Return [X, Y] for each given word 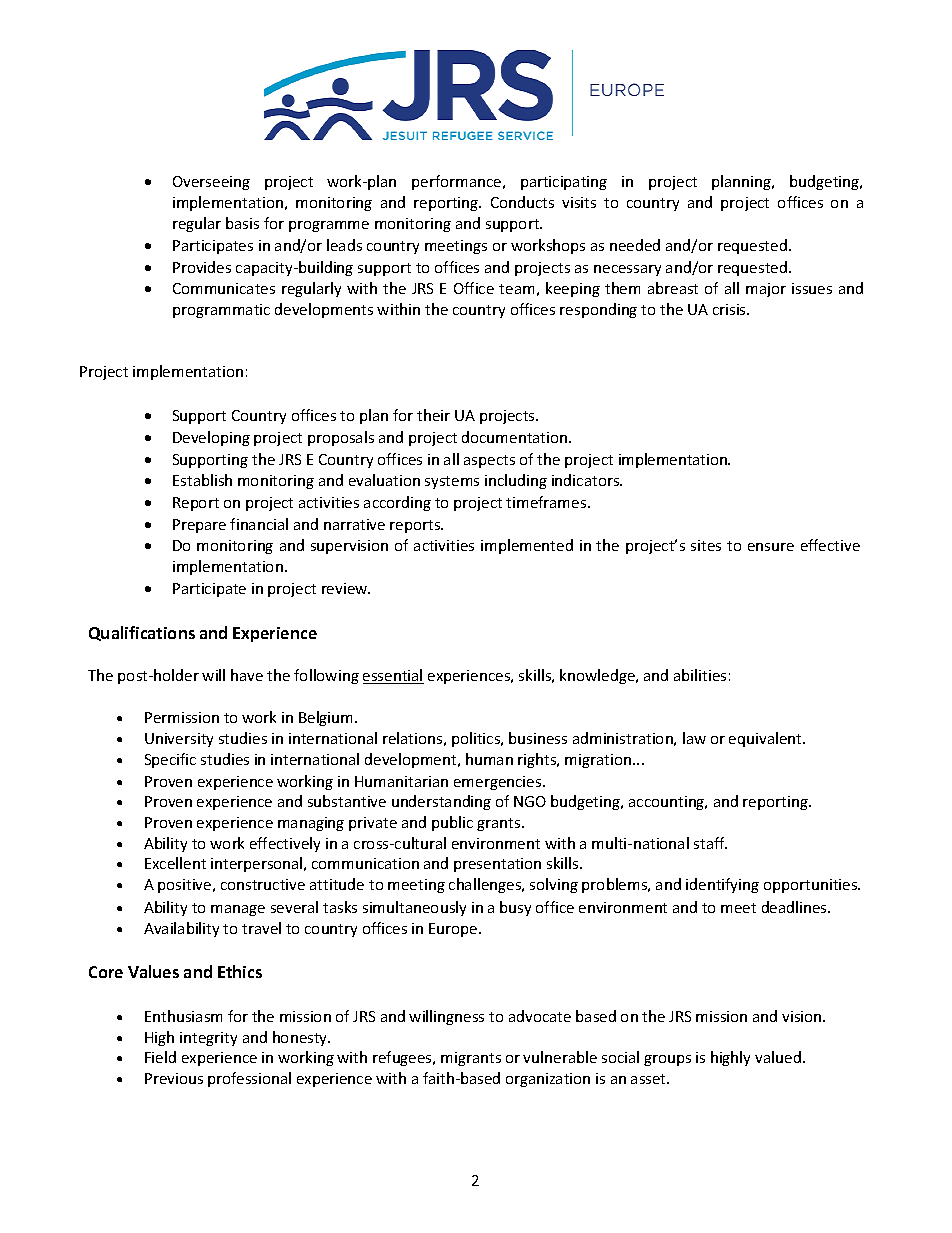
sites [706, 545]
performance [458, 182]
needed [635, 245]
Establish [202, 480]
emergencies [499, 783]
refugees [403, 1058]
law [694, 738]
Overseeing [211, 183]
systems [452, 482]
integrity [208, 1039]
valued [778, 1057]
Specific [170, 760]
